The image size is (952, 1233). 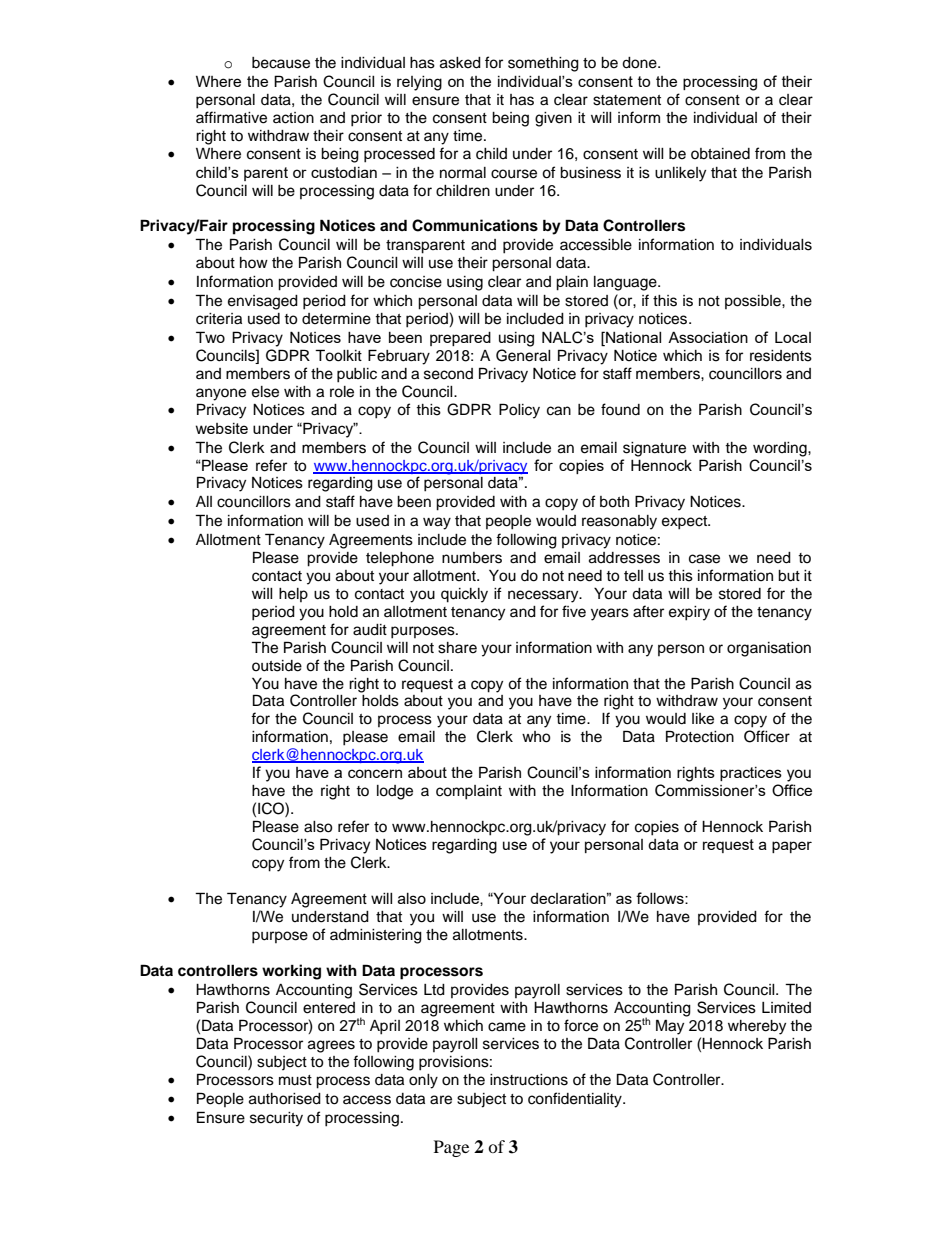 I want to click on action, so click(x=293, y=118).
